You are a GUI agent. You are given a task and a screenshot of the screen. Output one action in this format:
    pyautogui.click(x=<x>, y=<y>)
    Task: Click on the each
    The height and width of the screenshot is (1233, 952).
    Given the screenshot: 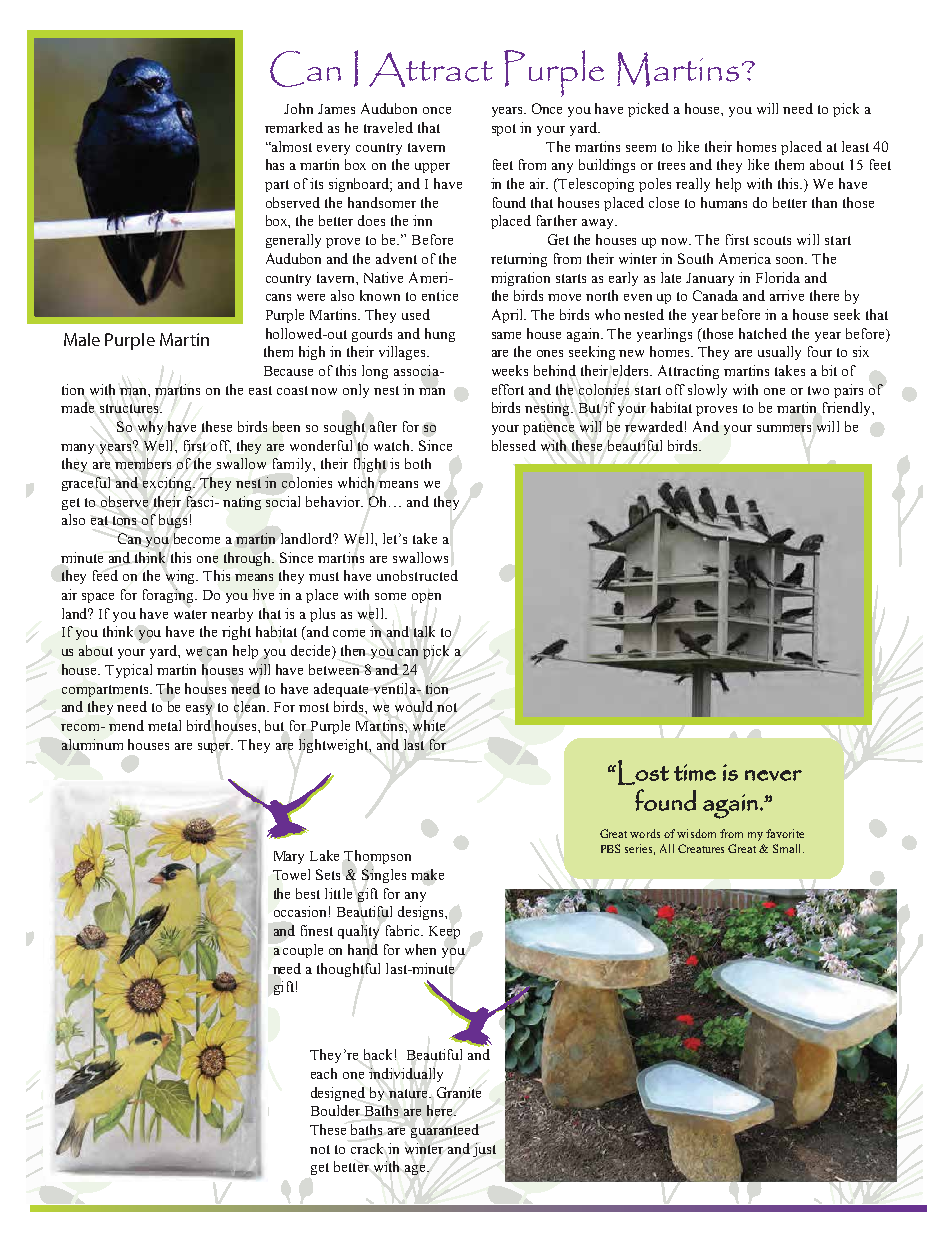 What is the action you would take?
    pyautogui.click(x=324, y=1073)
